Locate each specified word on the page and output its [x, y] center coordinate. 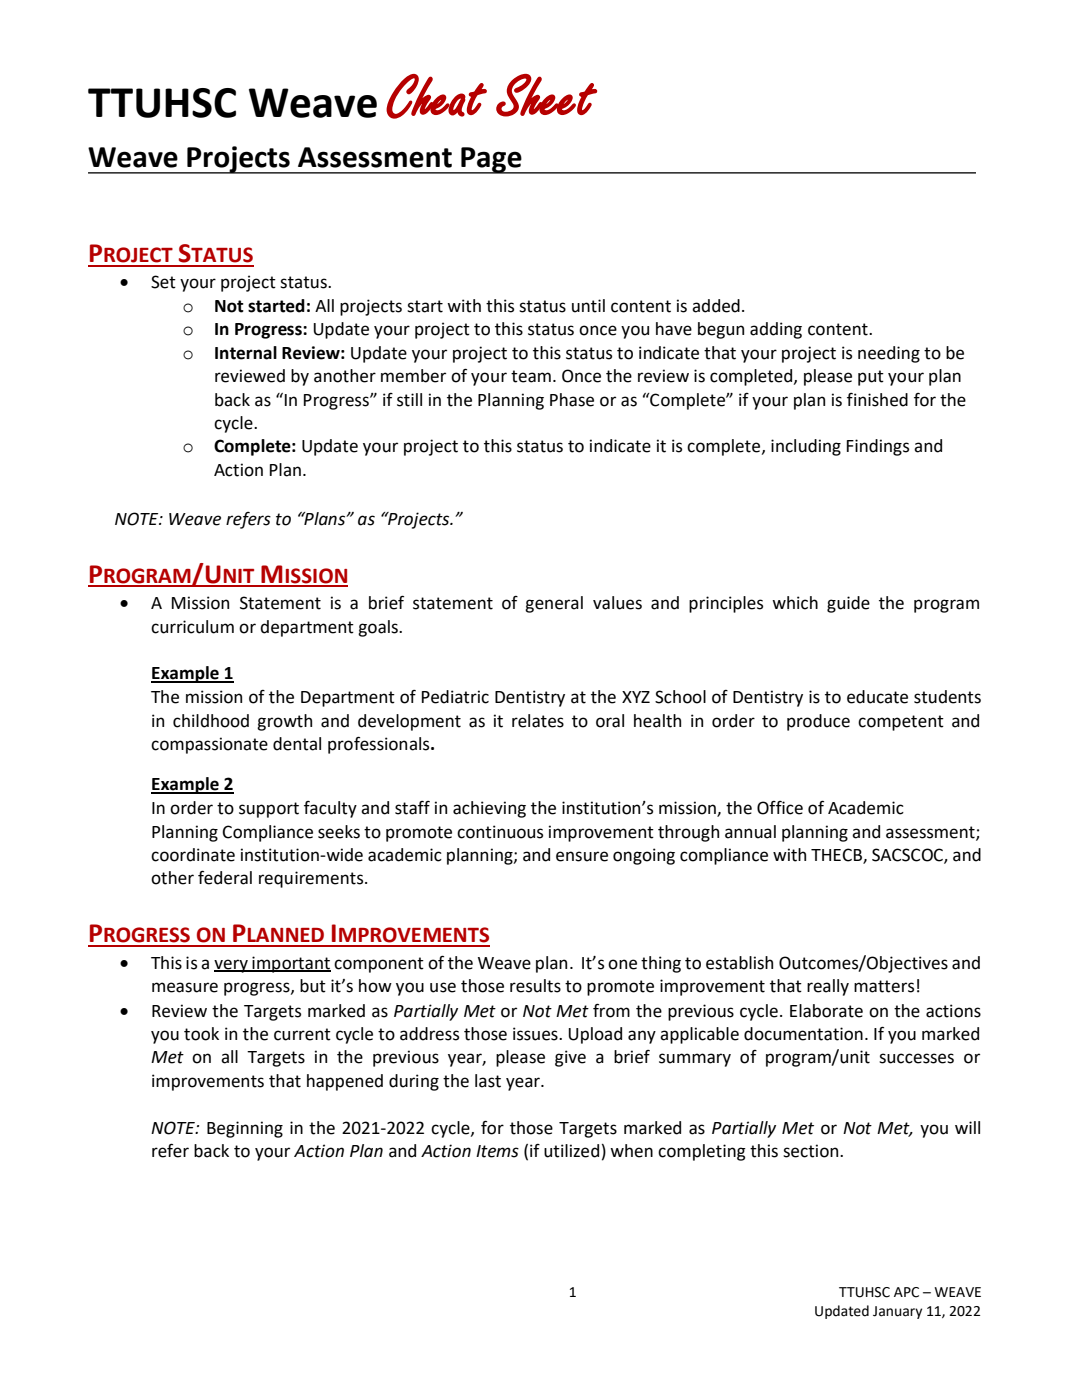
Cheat [436, 96]
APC [906, 1292]
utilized [571, 1151]
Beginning [245, 1129]
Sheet [546, 95]
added [716, 306]
